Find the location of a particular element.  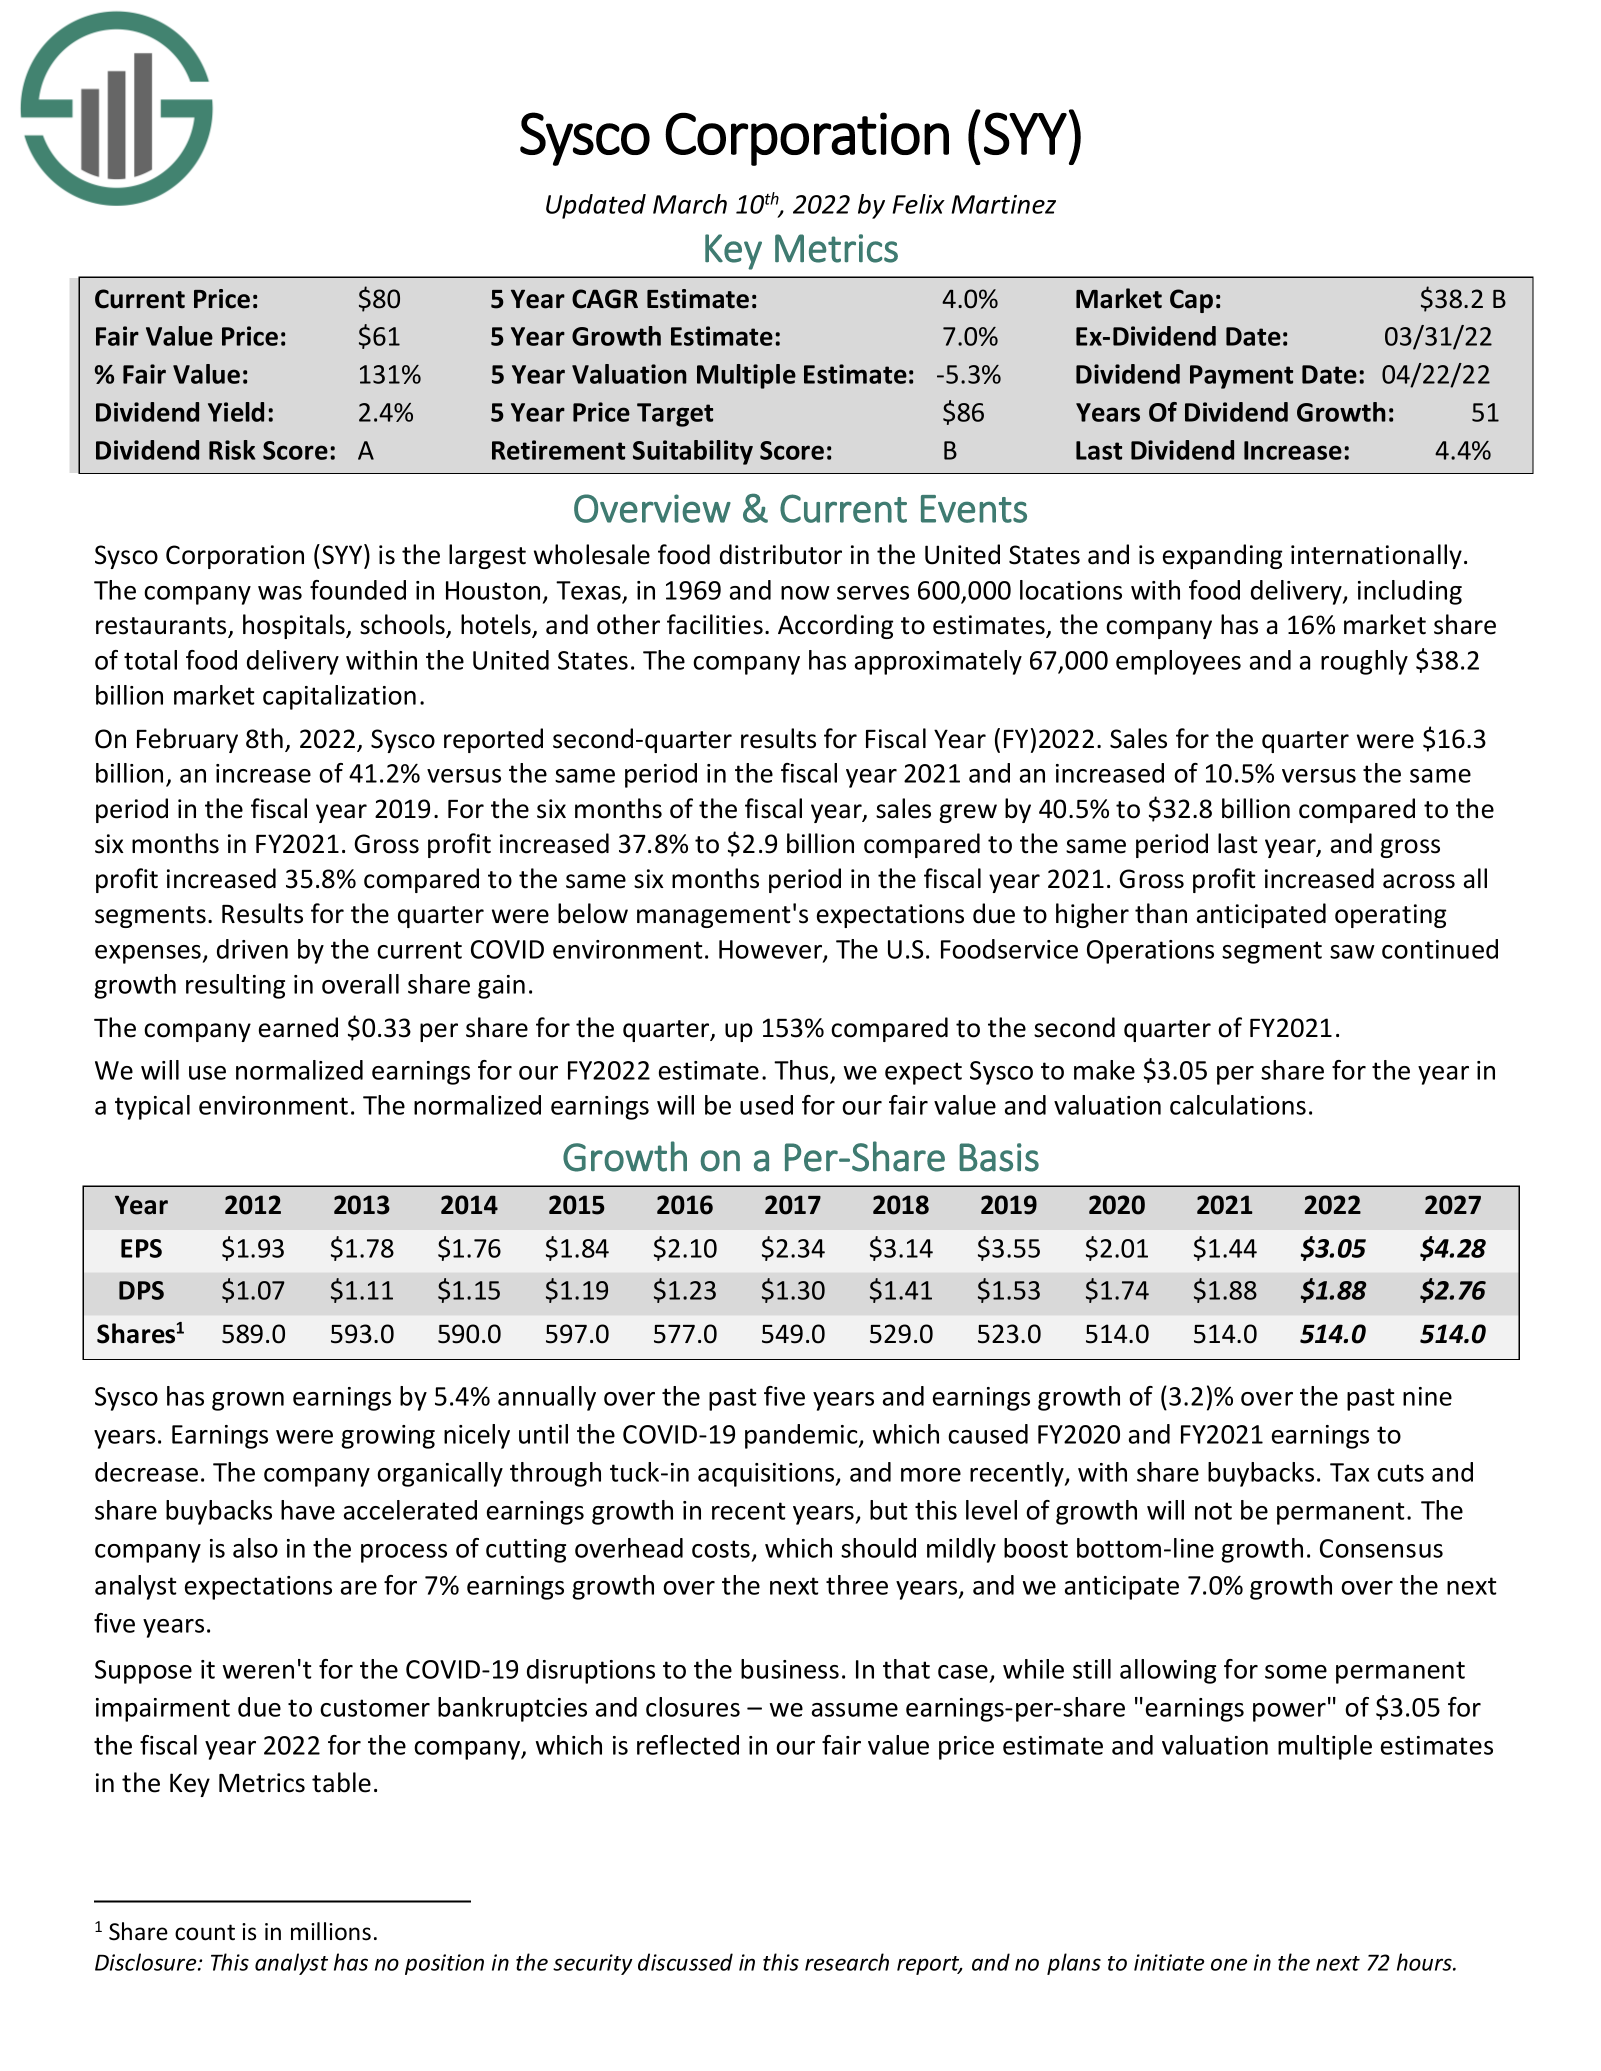

driven is located at coordinates (252, 949).
